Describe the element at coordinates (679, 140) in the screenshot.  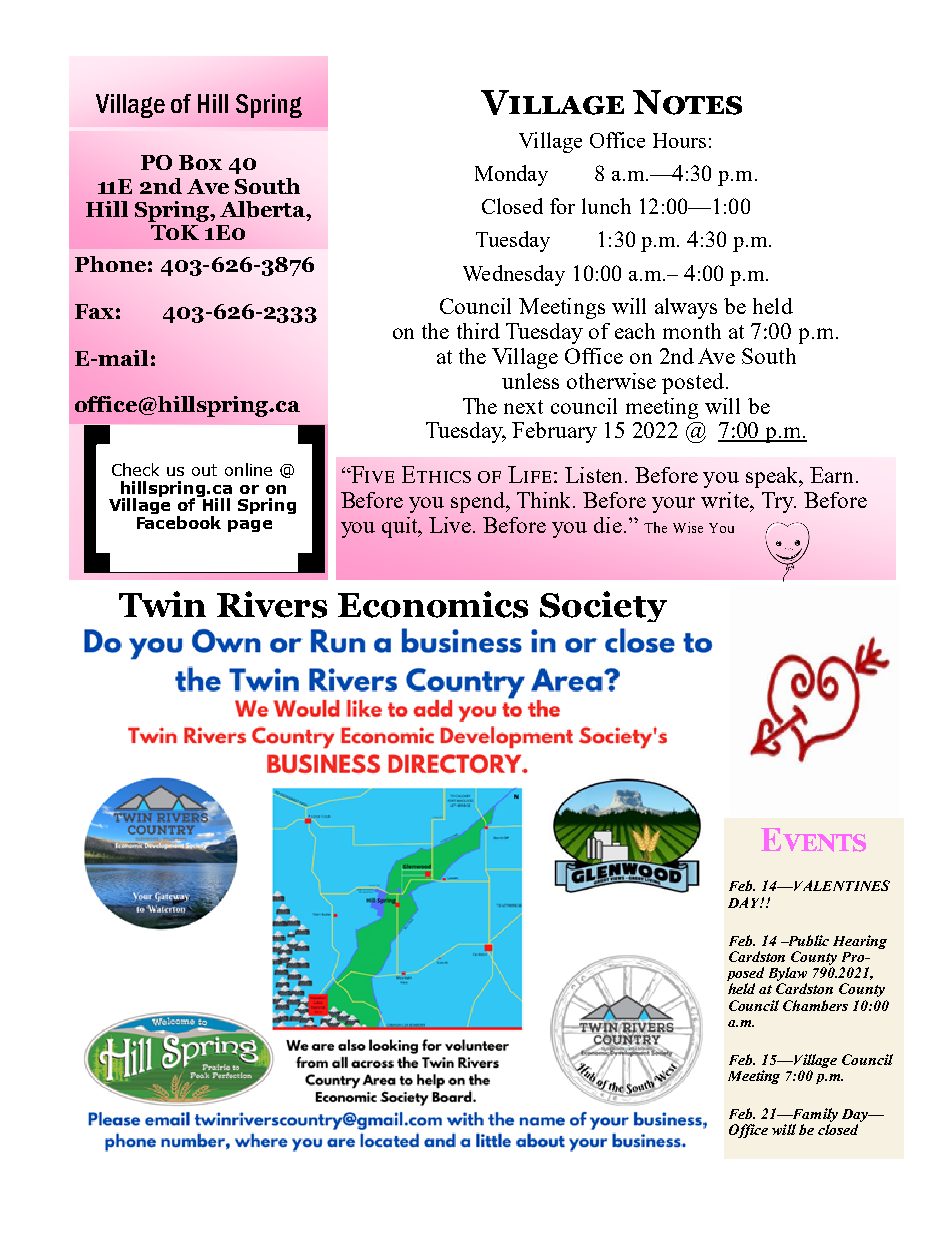
I see `Hours` at that location.
